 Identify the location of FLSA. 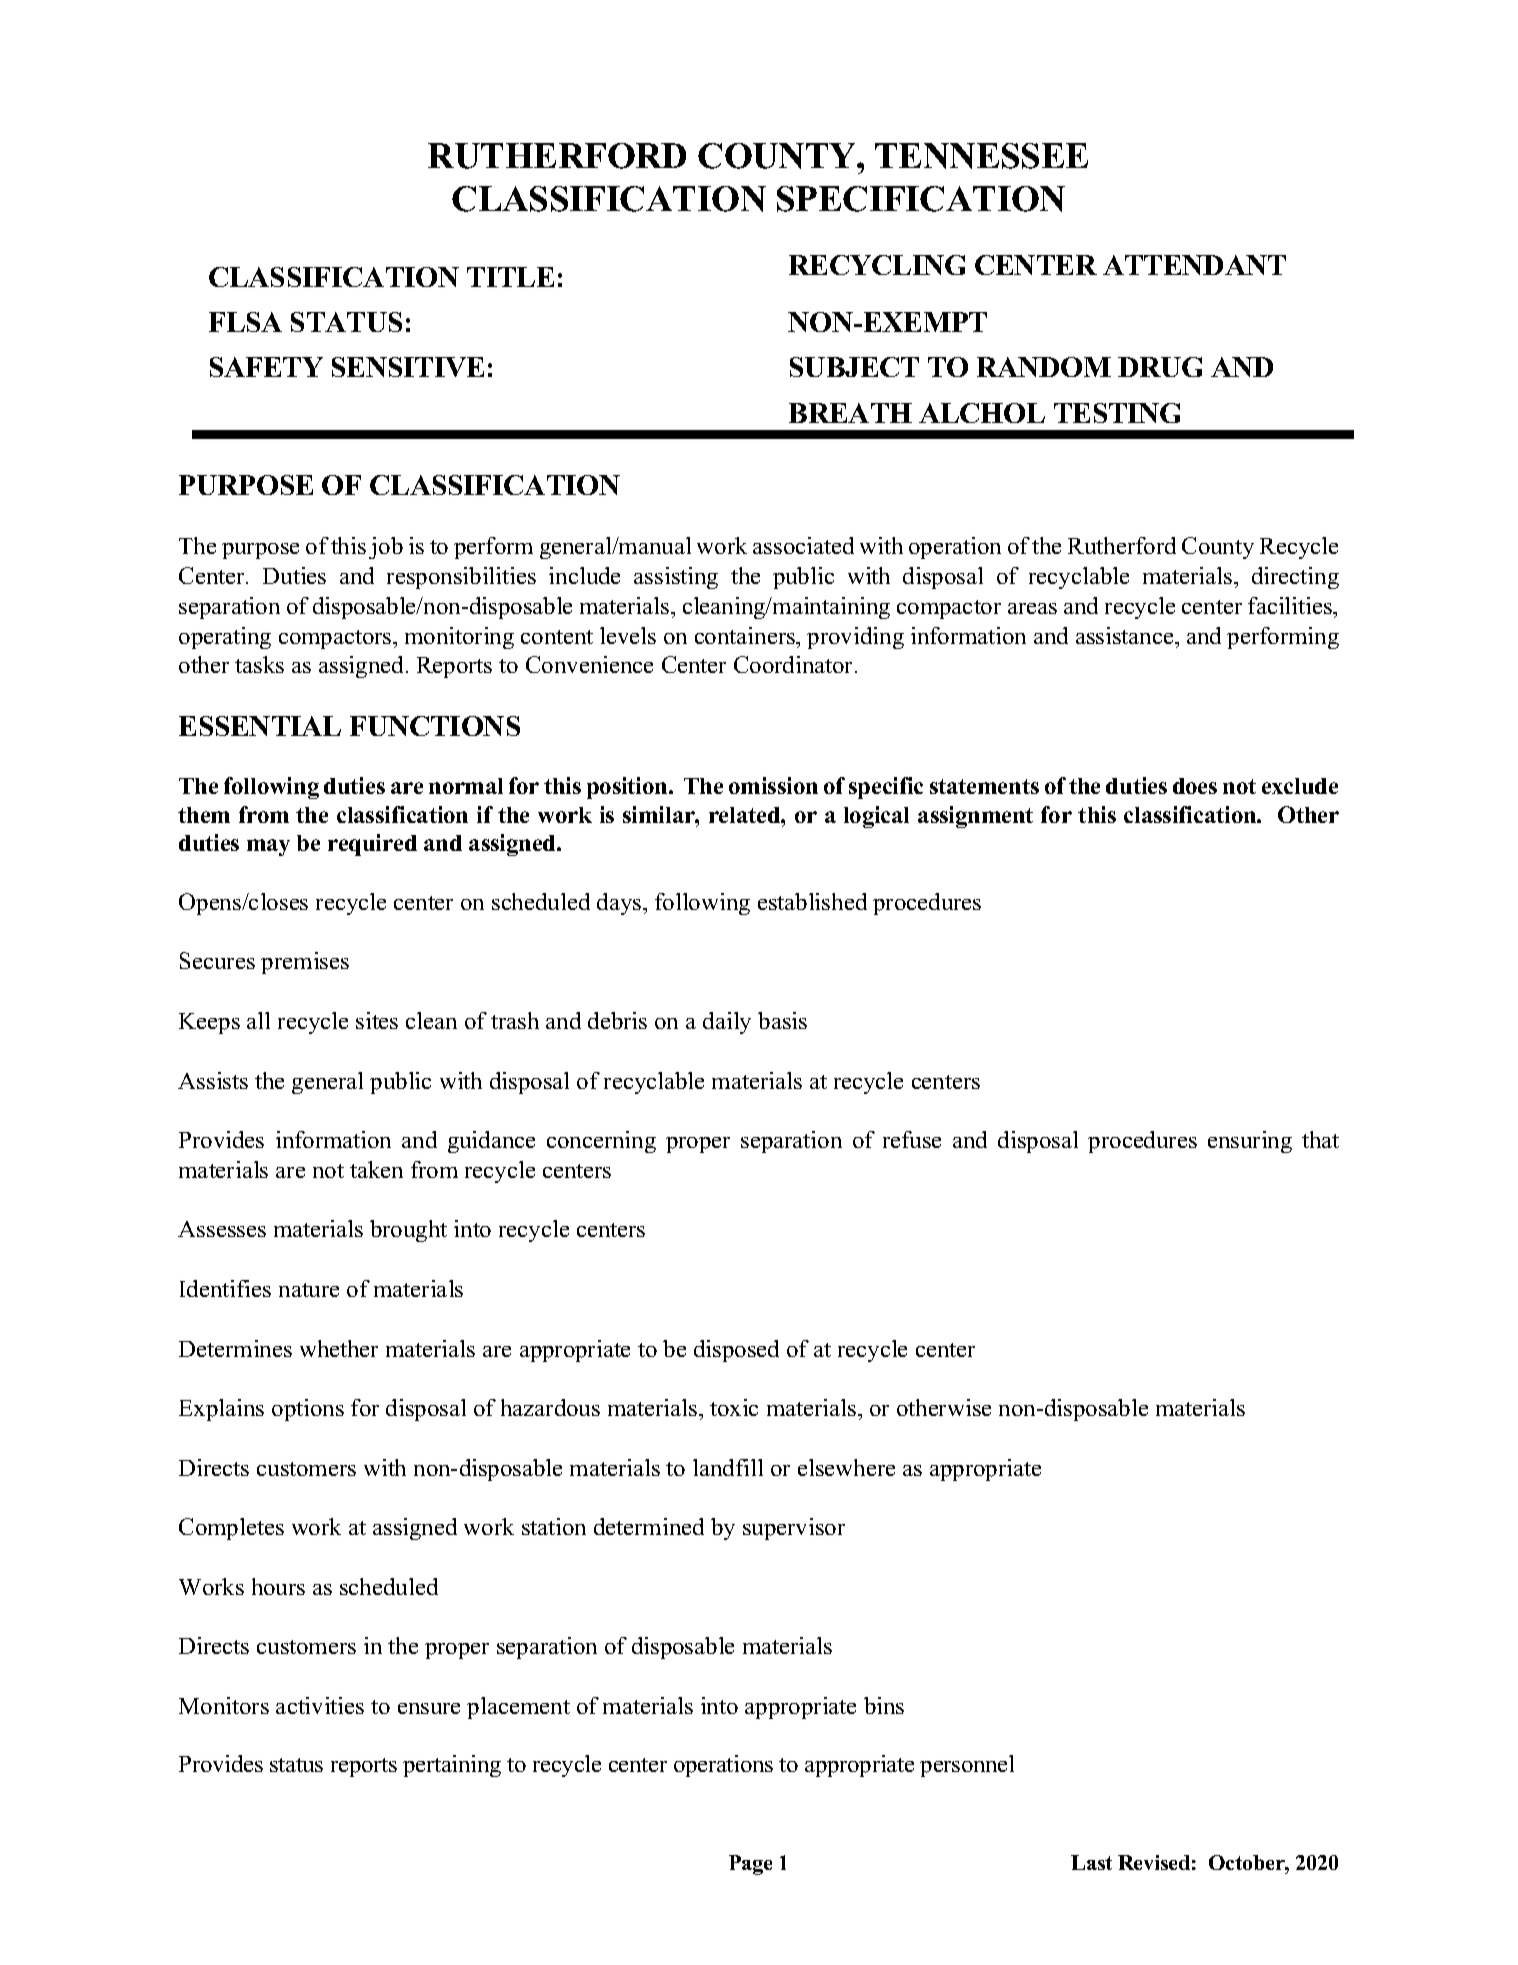
(245, 322).
